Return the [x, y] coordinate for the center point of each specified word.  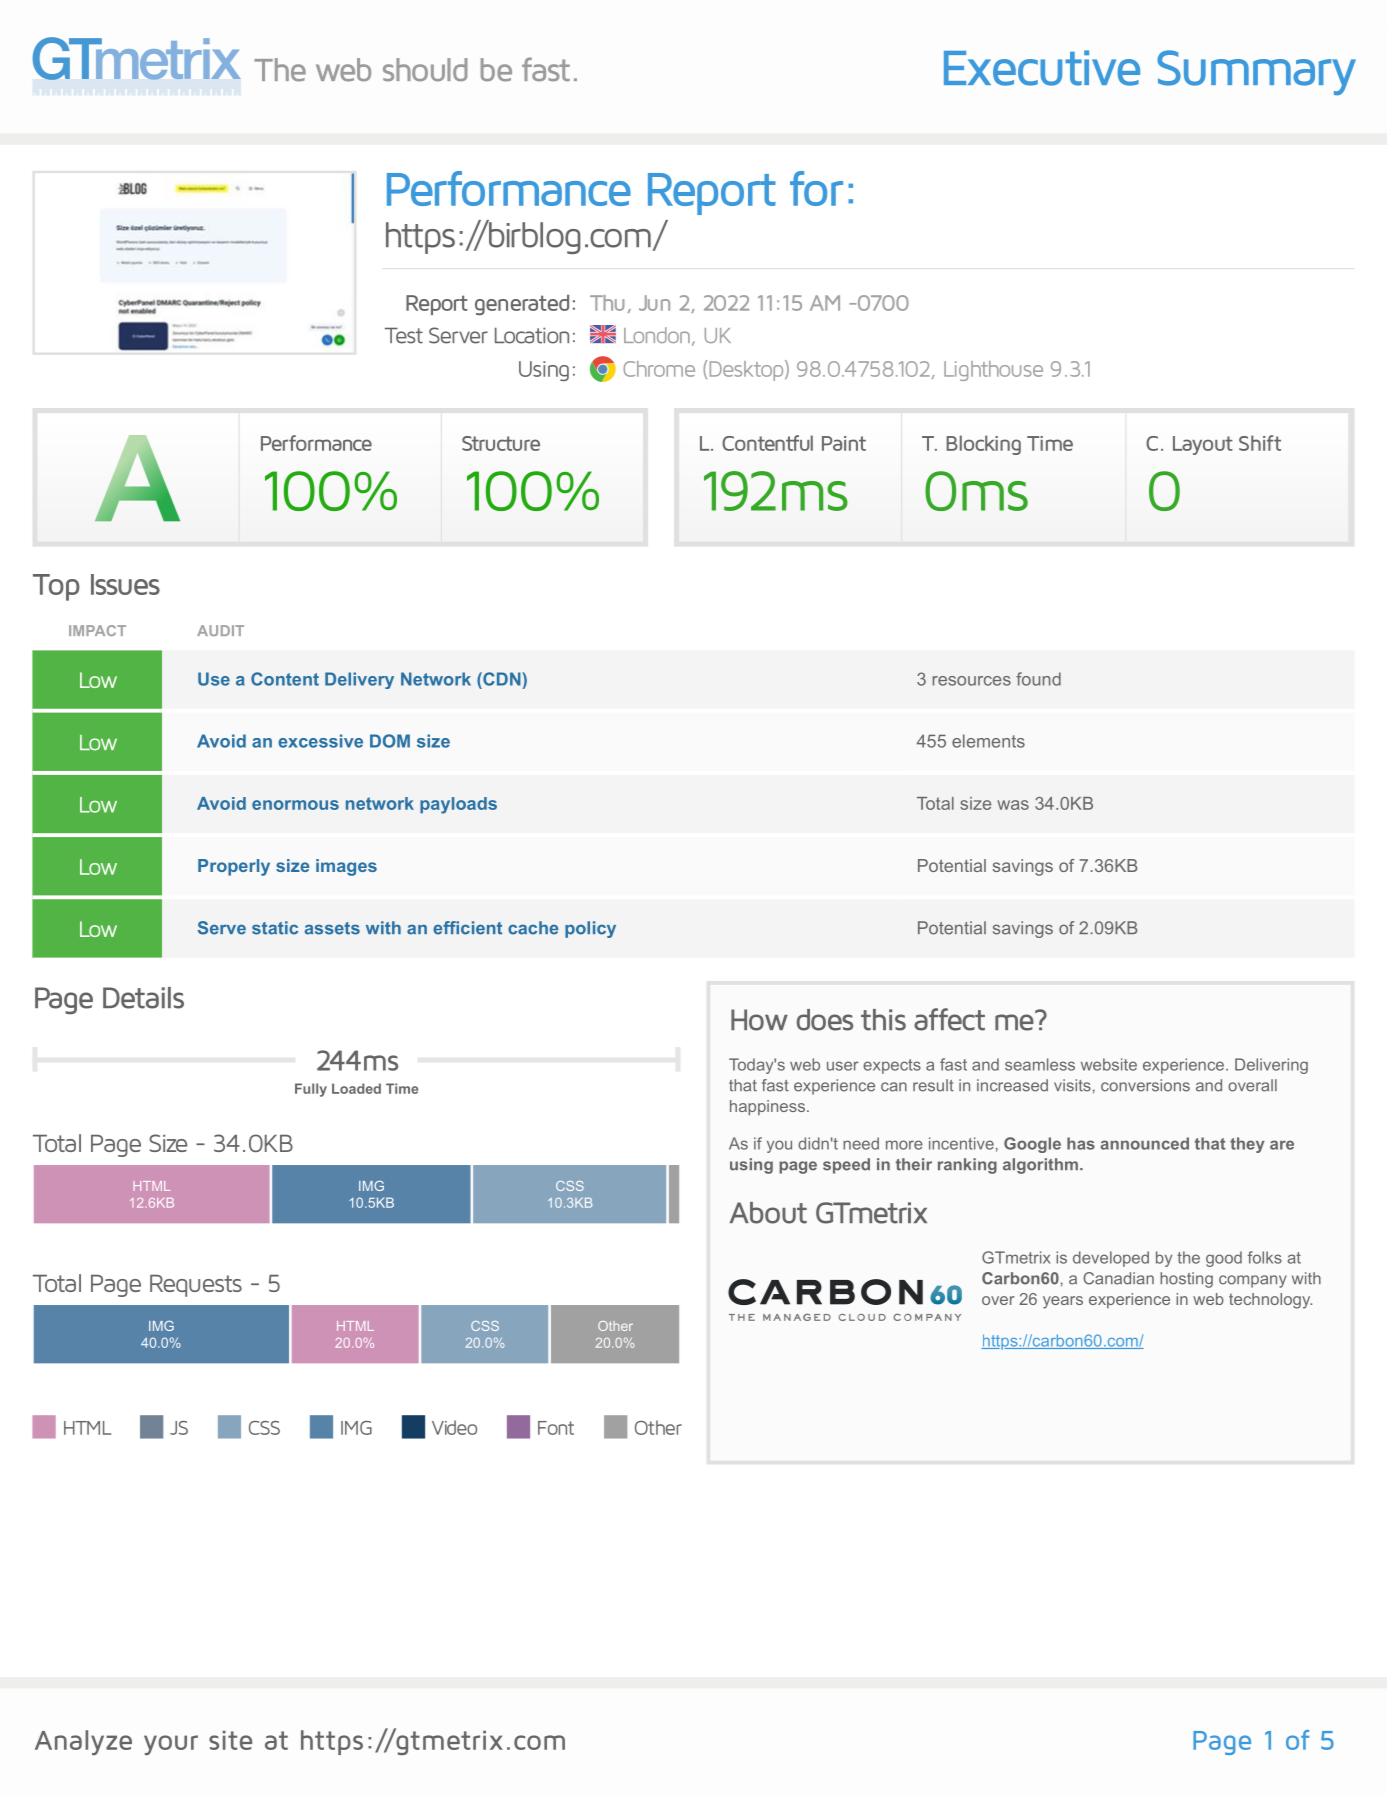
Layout [1203, 445]
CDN [502, 679]
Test [404, 335]
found [1038, 679]
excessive [320, 741]
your [171, 1745]
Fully [311, 1090]
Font [556, 1428]
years [1063, 1302]
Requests [196, 1286]
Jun [654, 303]
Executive [1042, 68]
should [425, 70]
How [759, 1020]
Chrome [659, 369]
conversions [1145, 1085]
